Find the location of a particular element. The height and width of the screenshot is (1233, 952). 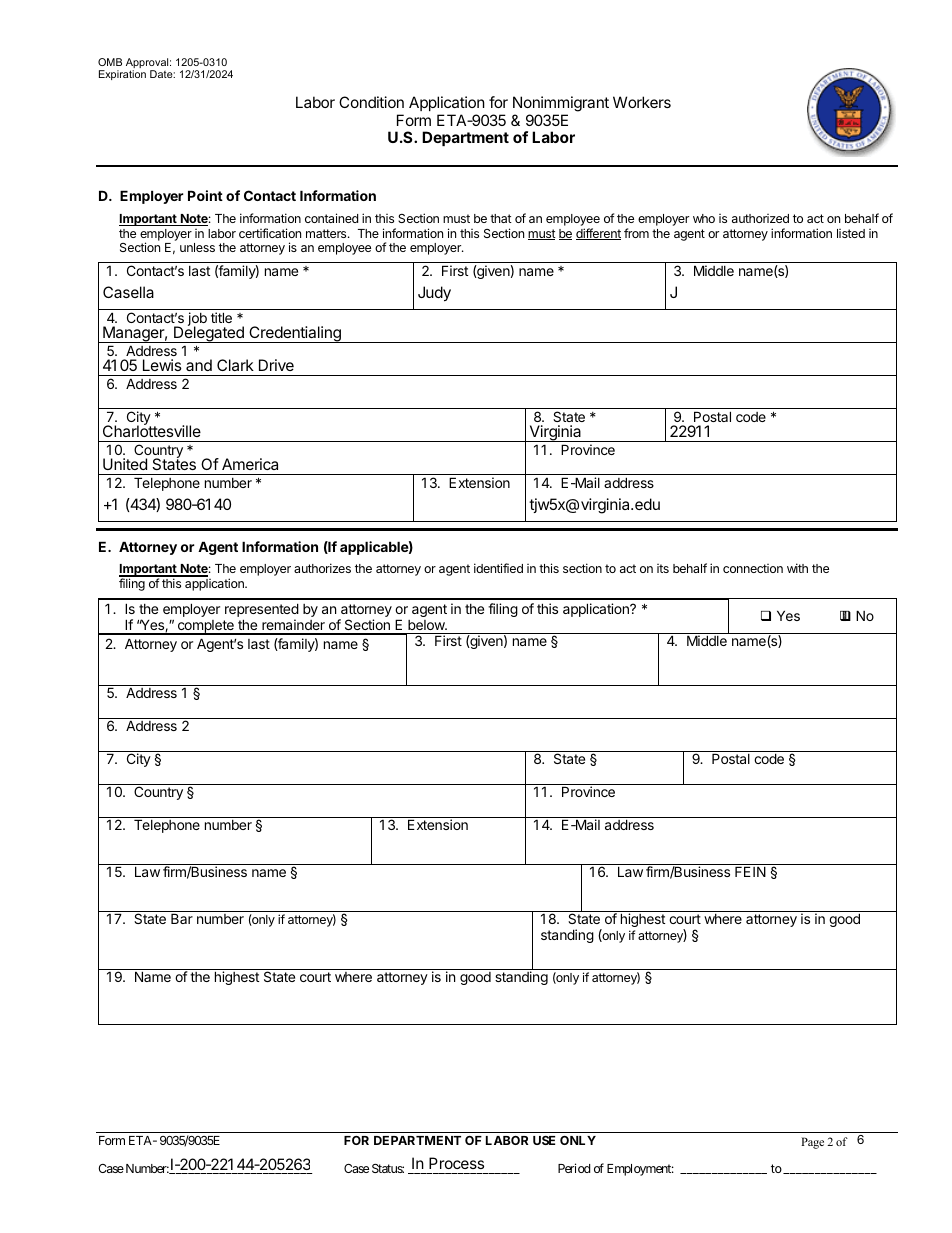

Judy is located at coordinates (434, 294).
